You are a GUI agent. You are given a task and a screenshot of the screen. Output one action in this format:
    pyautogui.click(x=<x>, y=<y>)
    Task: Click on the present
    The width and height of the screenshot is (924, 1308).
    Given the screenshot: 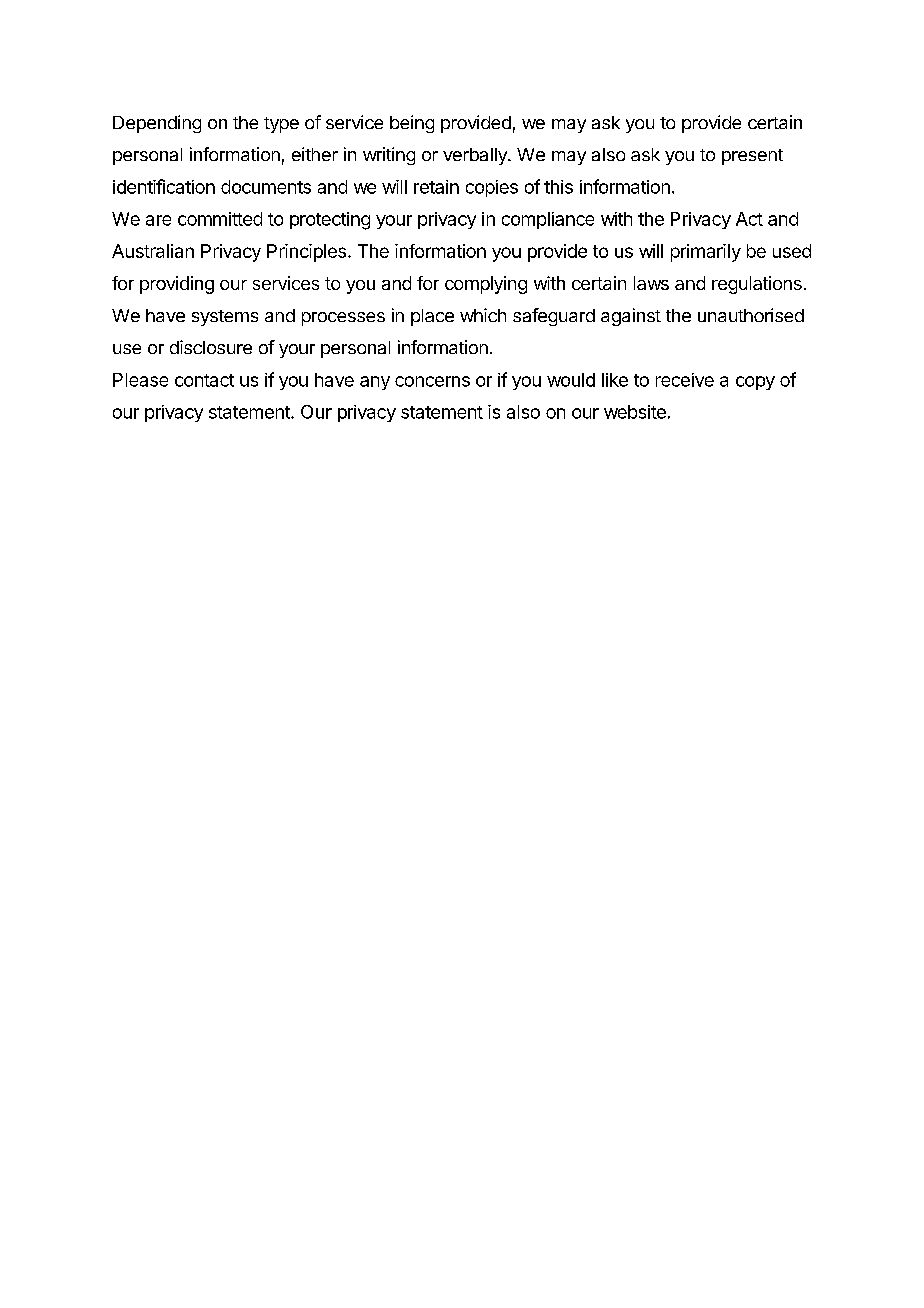 What is the action you would take?
    pyautogui.click(x=752, y=157)
